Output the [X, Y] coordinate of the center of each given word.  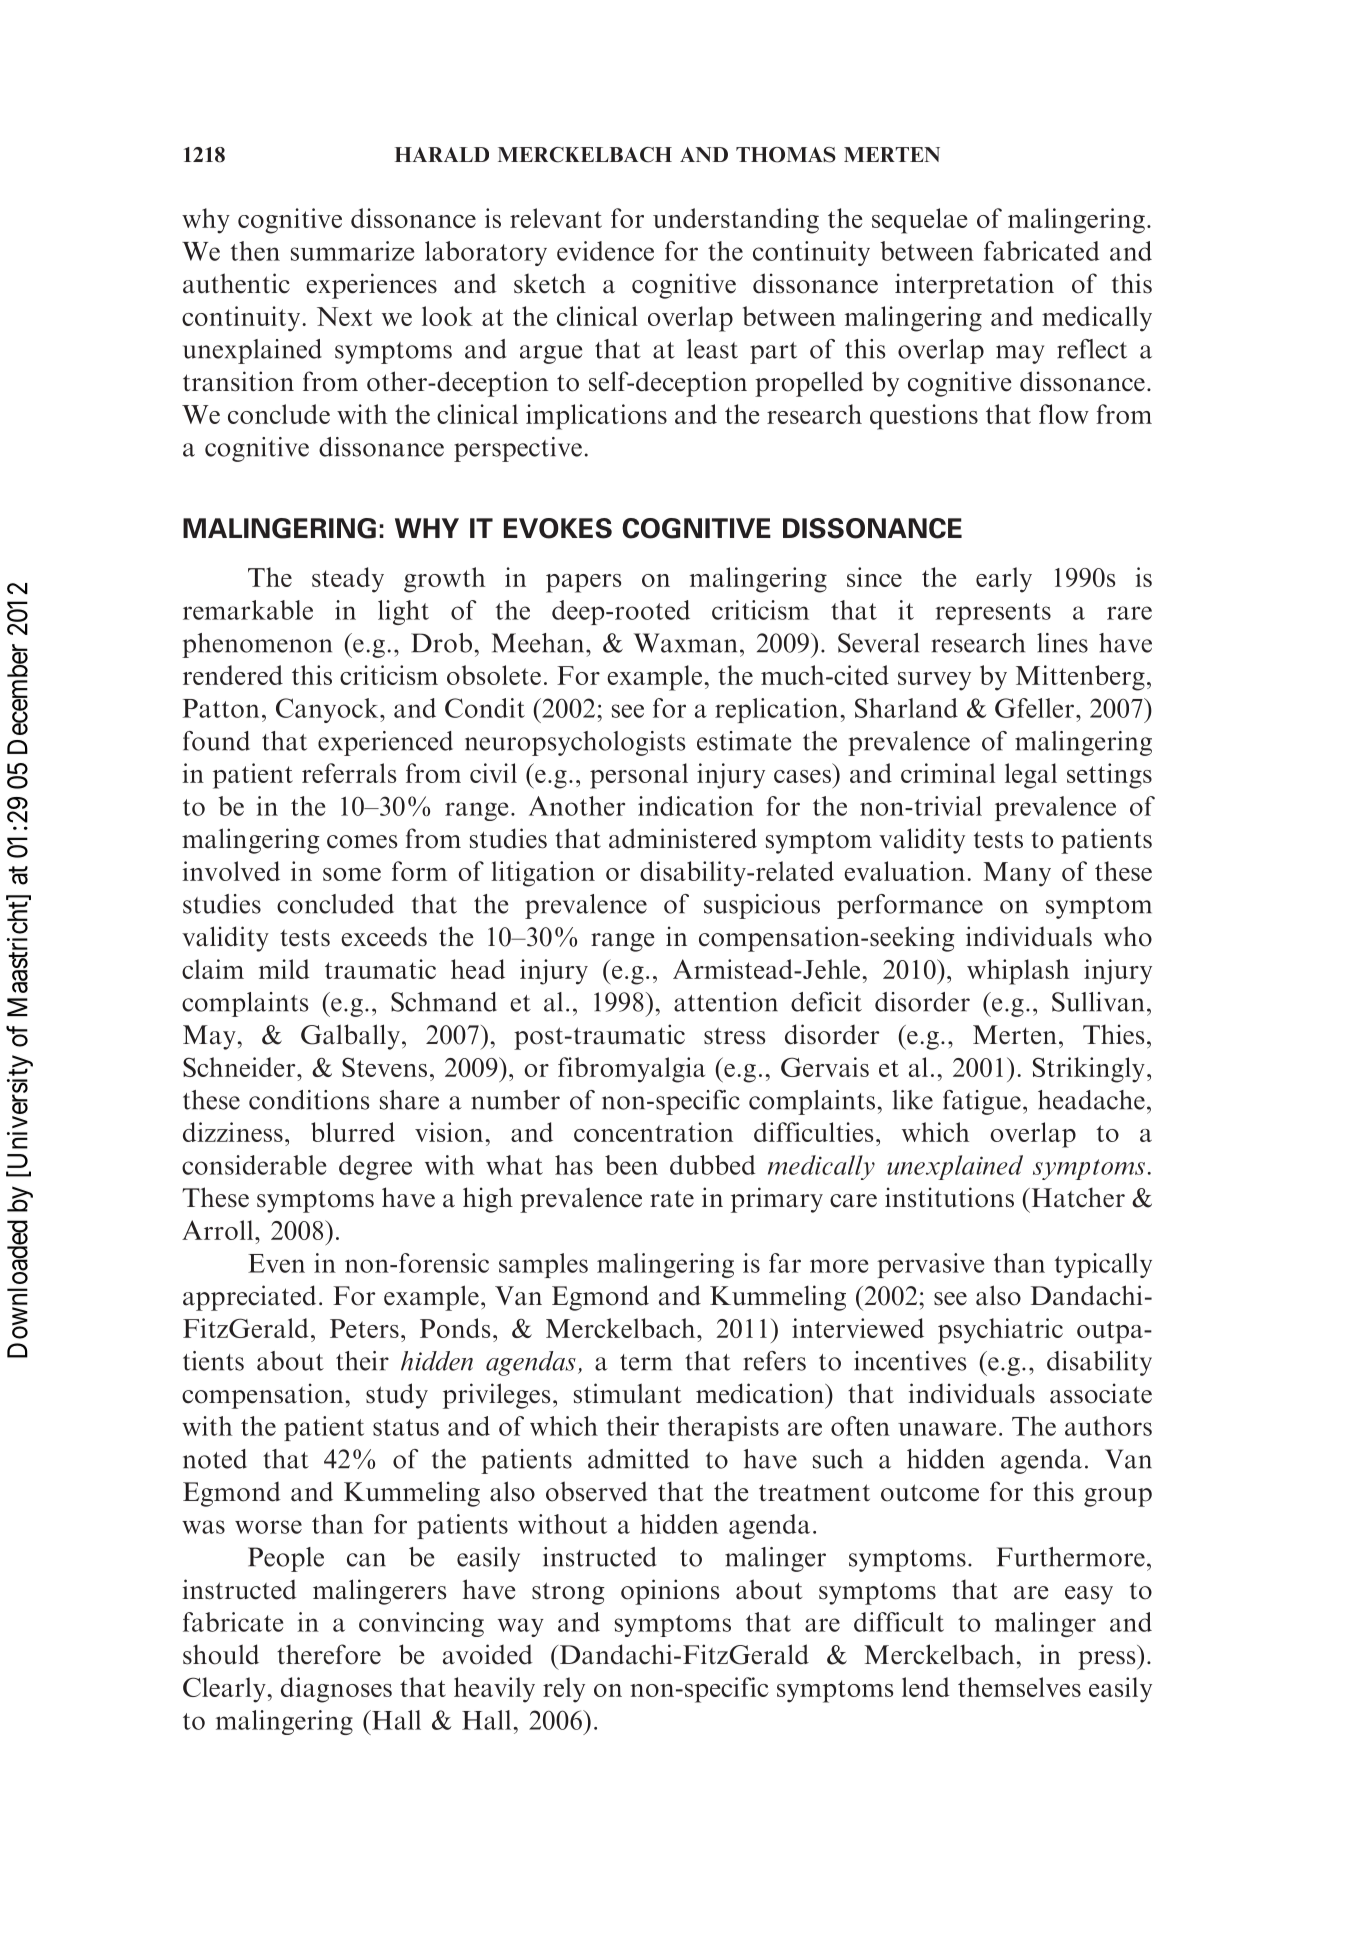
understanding [736, 221]
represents [993, 614]
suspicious [762, 906]
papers [583, 583]
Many [1017, 874]
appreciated [249, 1298]
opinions [670, 1592]
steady [348, 580]
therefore [329, 1654]
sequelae [920, 221]
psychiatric [1000, 1331]
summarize [352, 251]
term [646, 1362]
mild [284, 969]
